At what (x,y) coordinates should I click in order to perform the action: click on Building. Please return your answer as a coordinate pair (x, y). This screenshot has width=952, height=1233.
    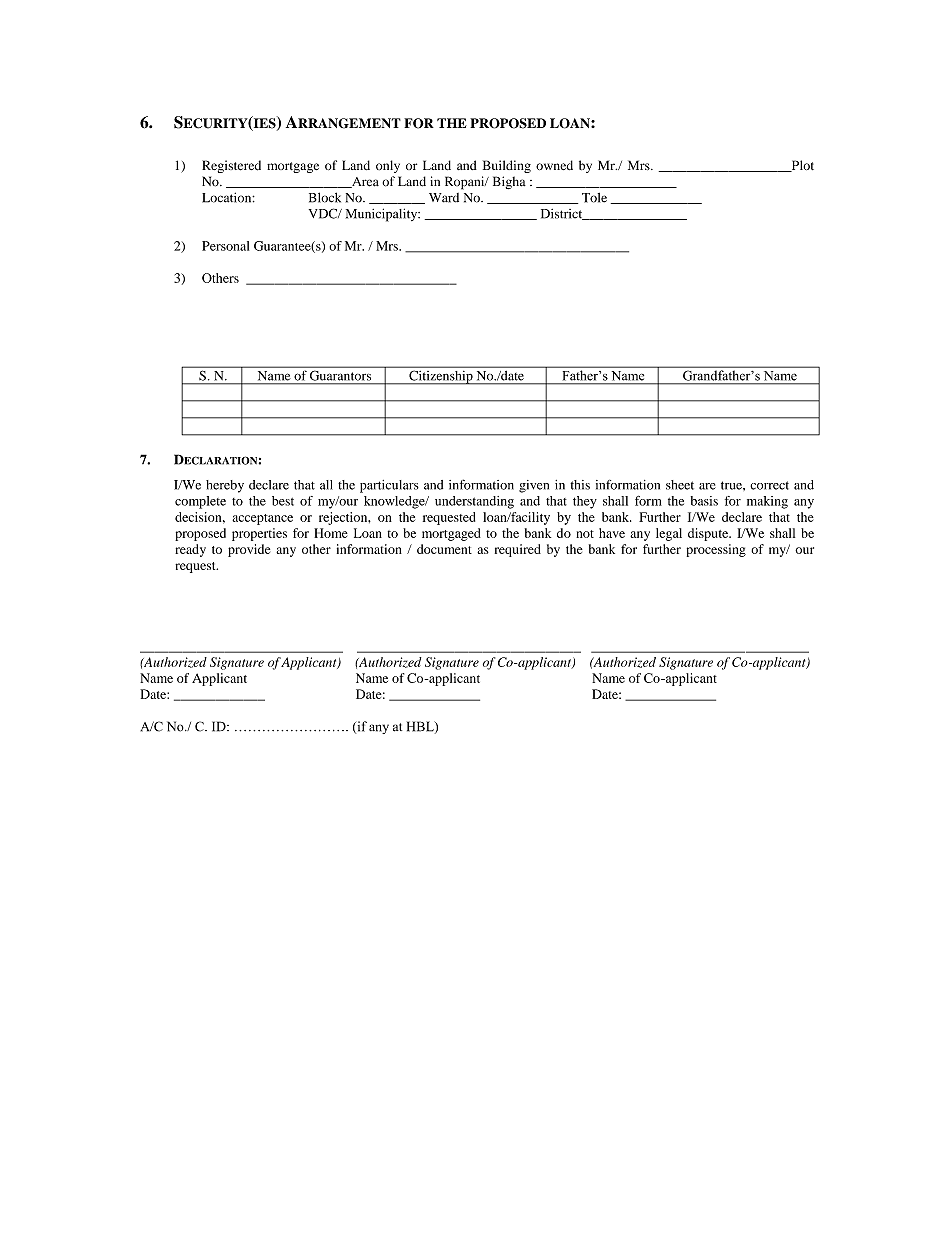
    Looking at the image, I should click on (507, 166).
